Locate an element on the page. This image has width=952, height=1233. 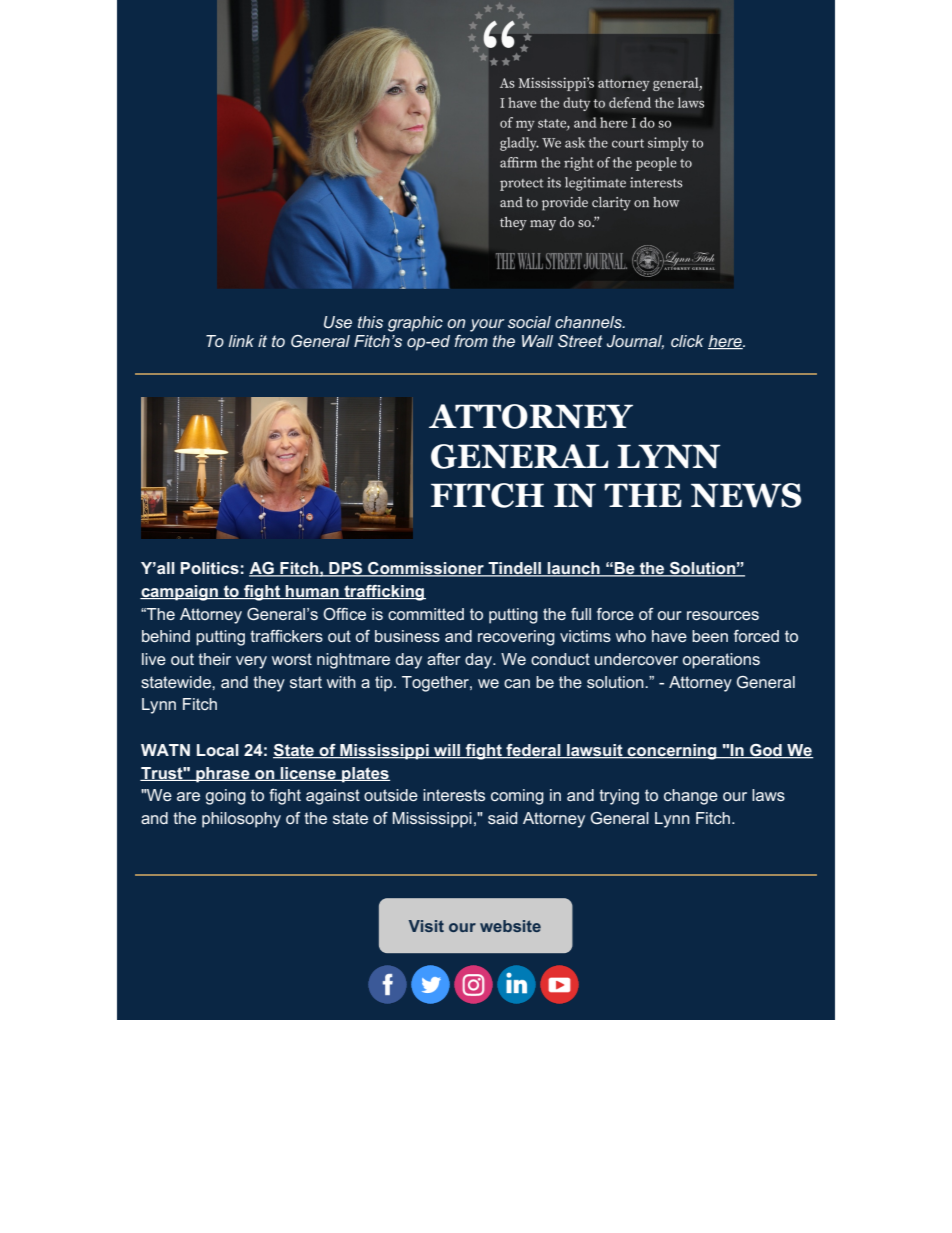
philosophy is located at coordinates (241, 820).
